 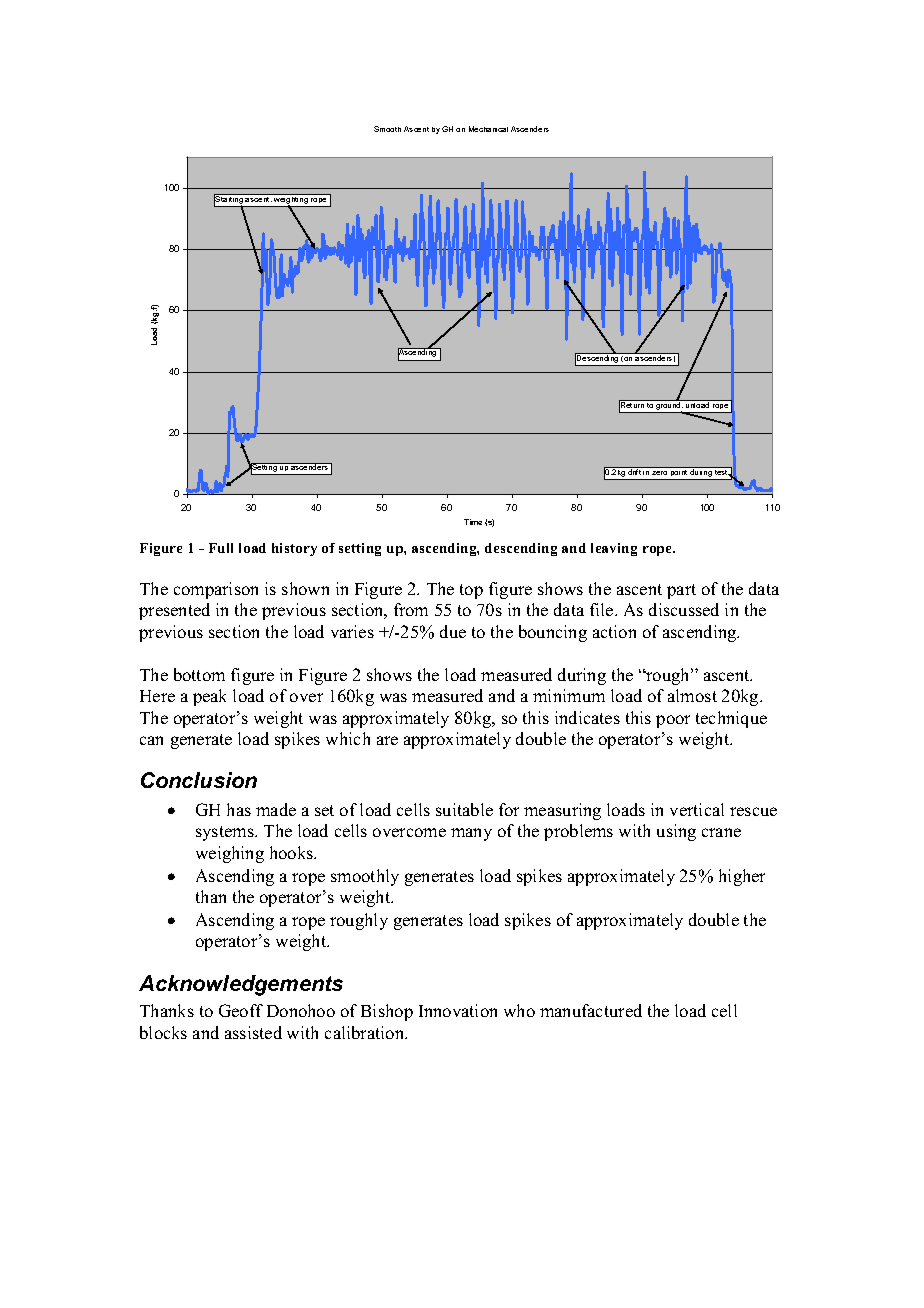 I want to click on part, so click(x=681, y=591).
